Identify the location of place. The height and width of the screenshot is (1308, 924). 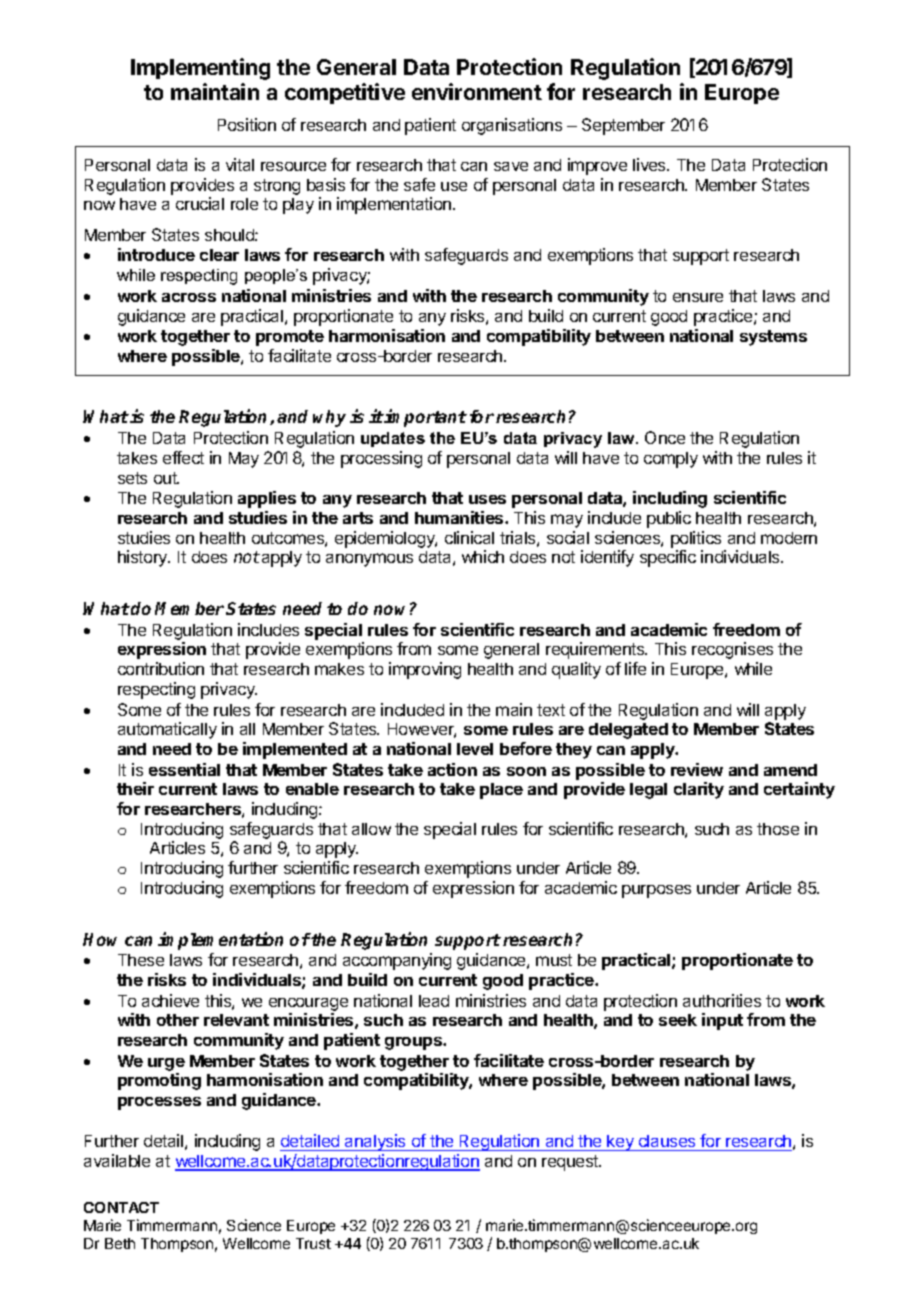
(501, 791).
